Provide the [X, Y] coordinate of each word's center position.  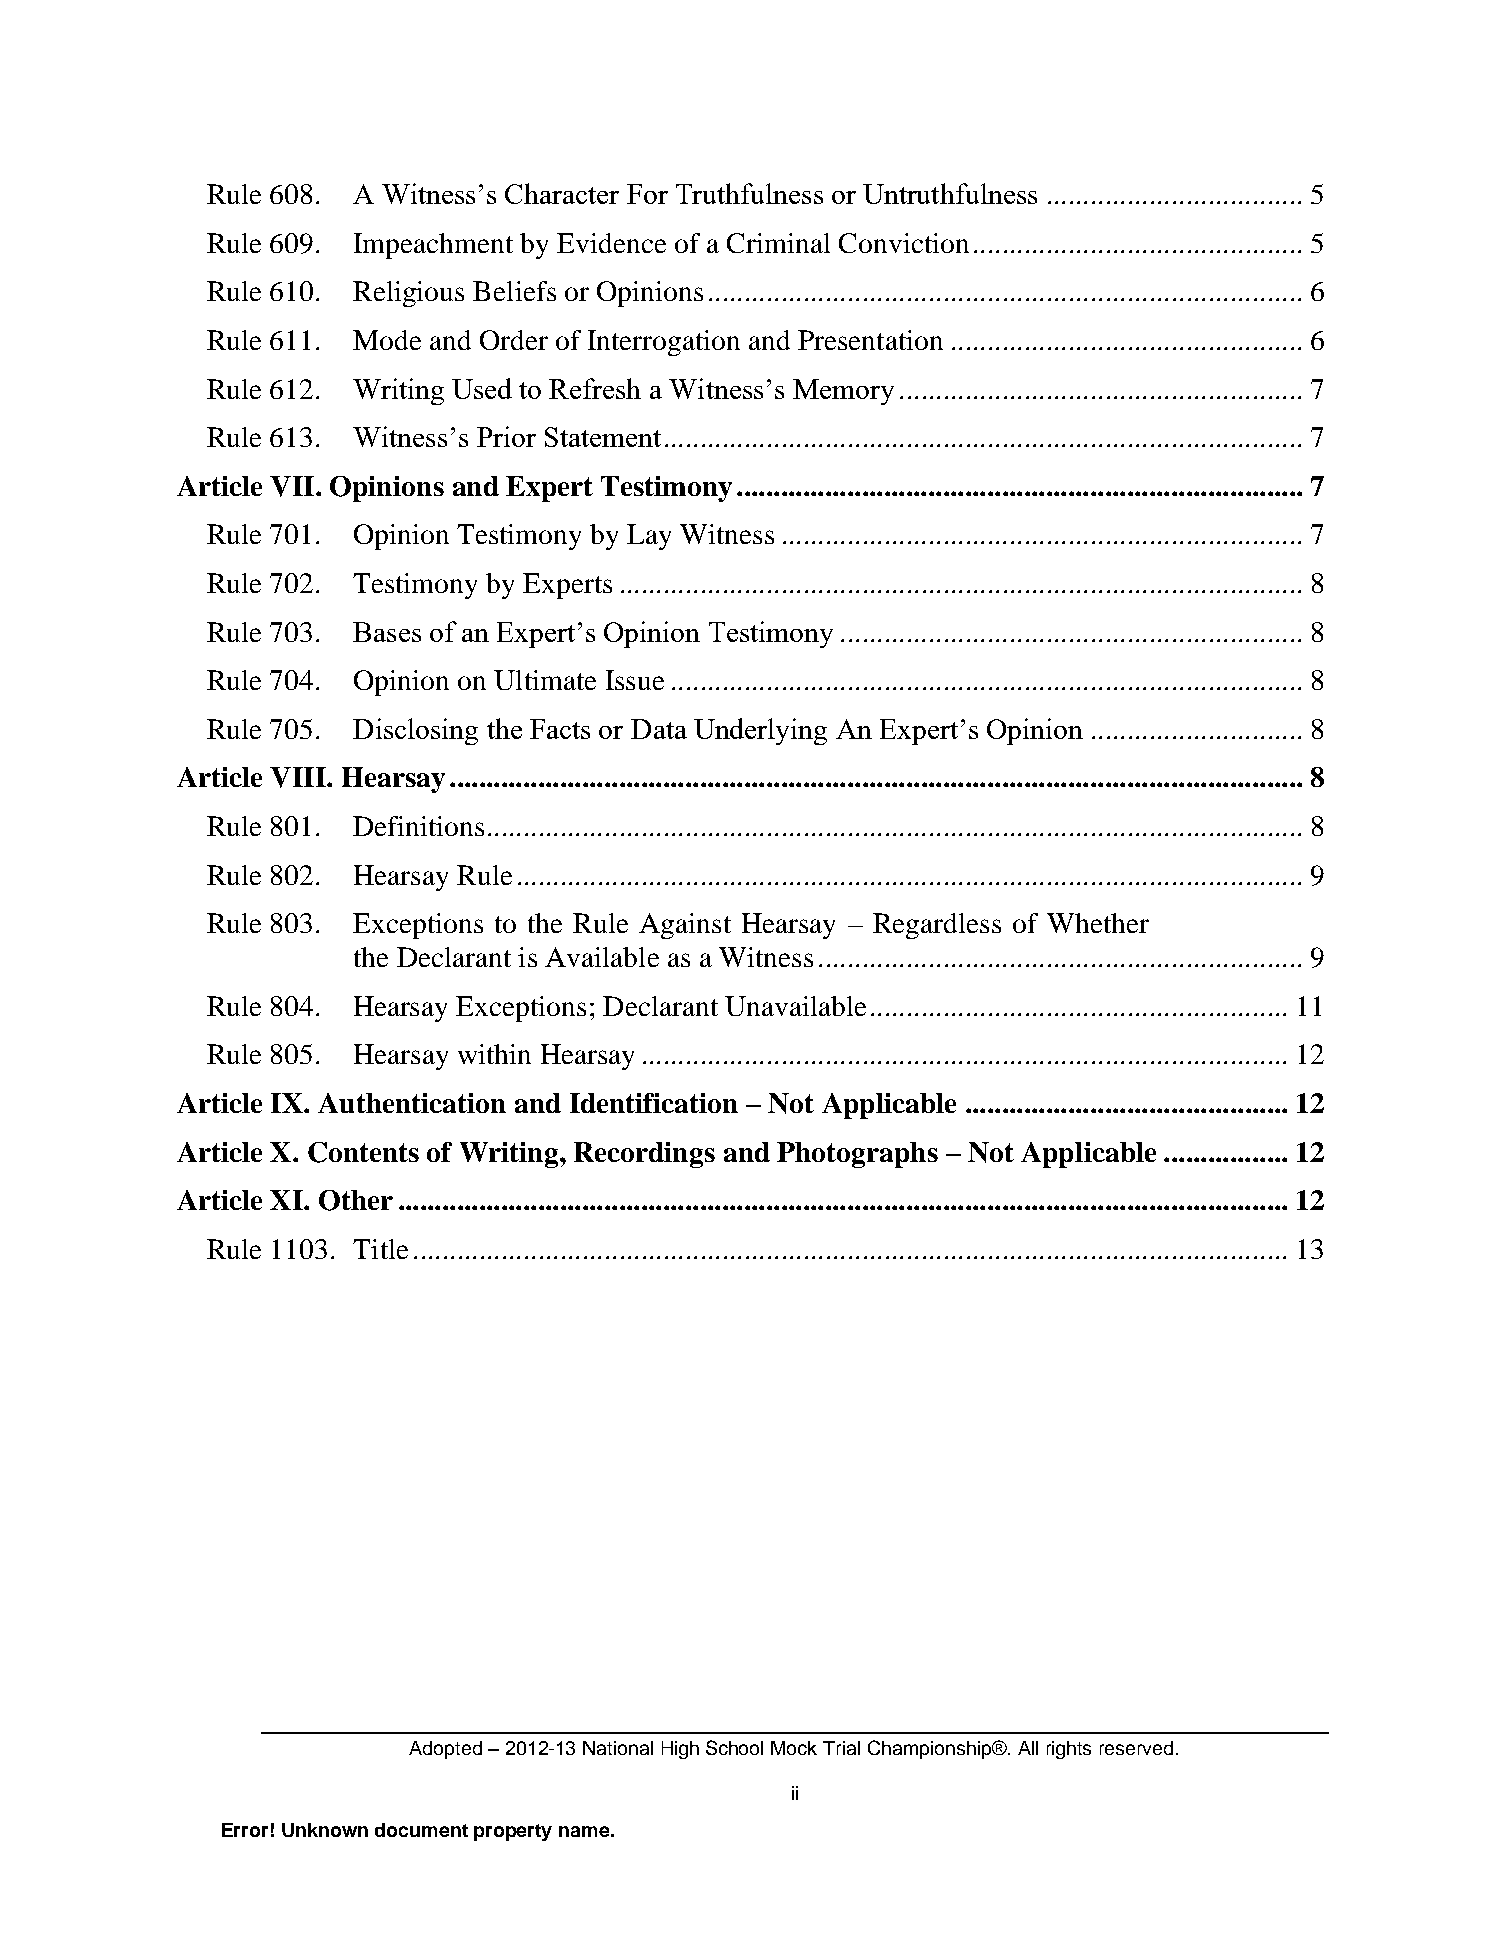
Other [356, 1200]
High [680, 1750]
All [1028, 1748]
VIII [299, 777]
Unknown [325, 1830]
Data [659, 729]
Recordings [644, 1155]
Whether [1098, 923]
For [647, 194]
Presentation [870, 340]
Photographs [857, 1155]
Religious [408, 294]
